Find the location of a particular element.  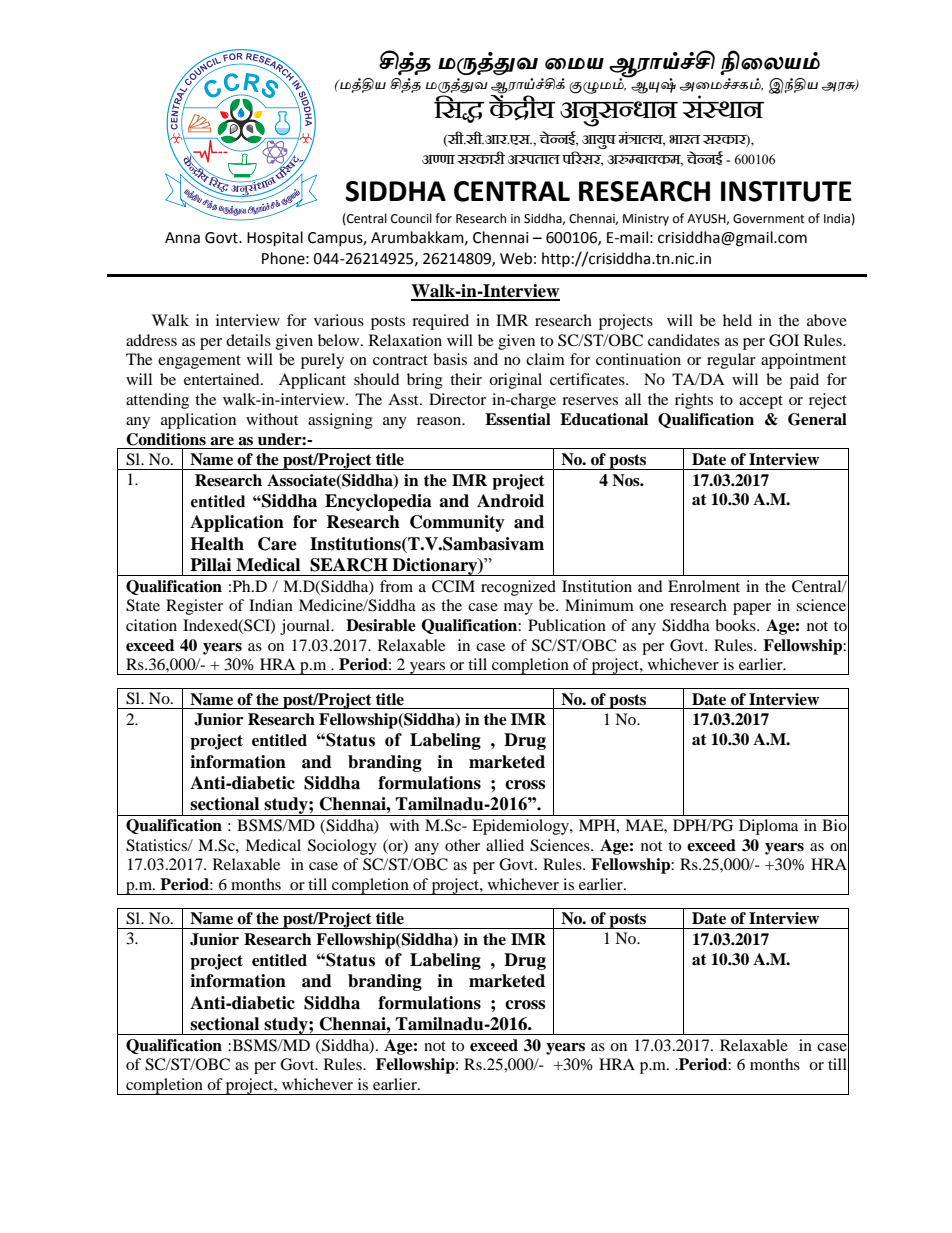

engagement is located at coordinates (199, 362).
